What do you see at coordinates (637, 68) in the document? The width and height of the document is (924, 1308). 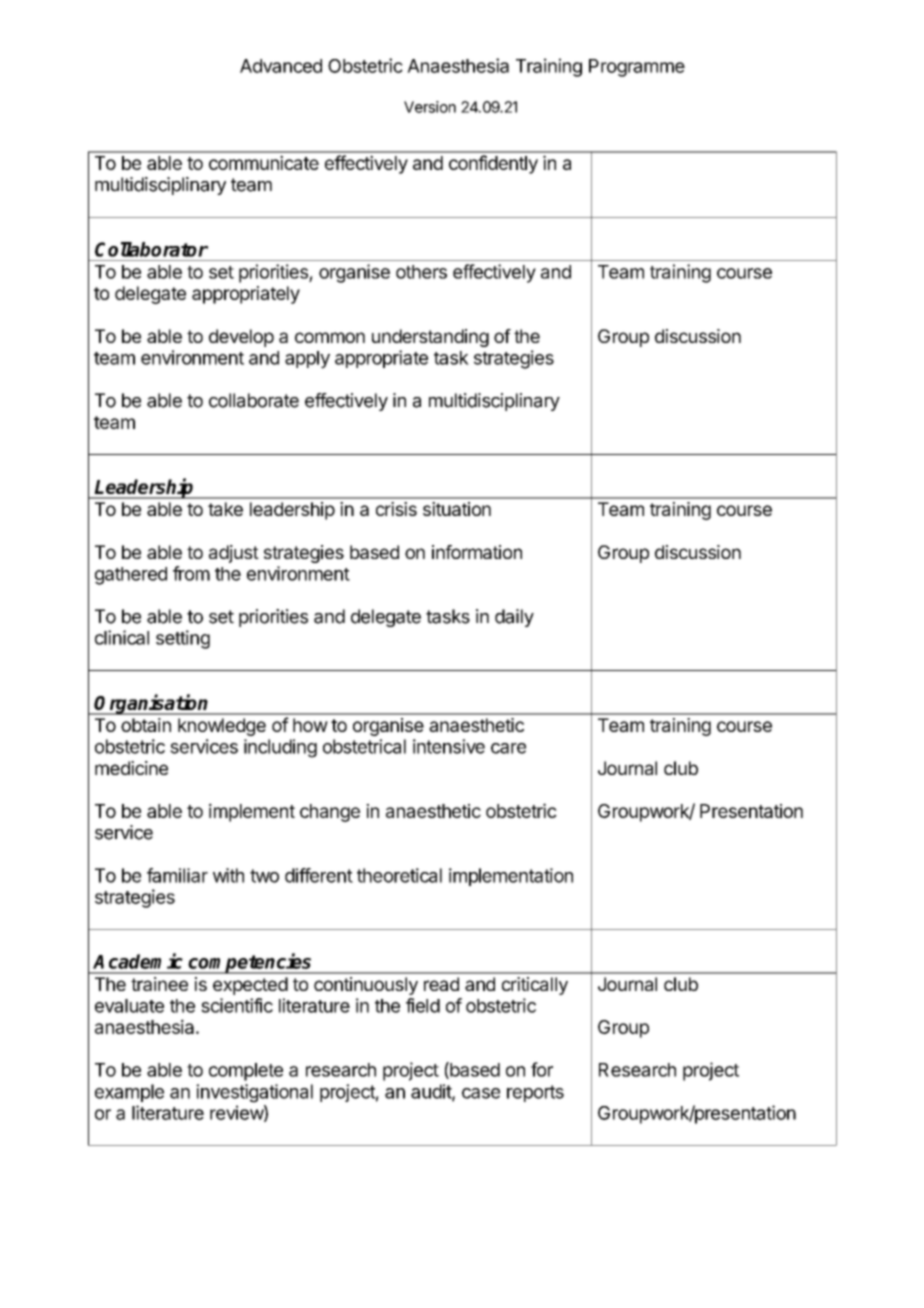 I see `Programme` at bounding box center [637, 68].
